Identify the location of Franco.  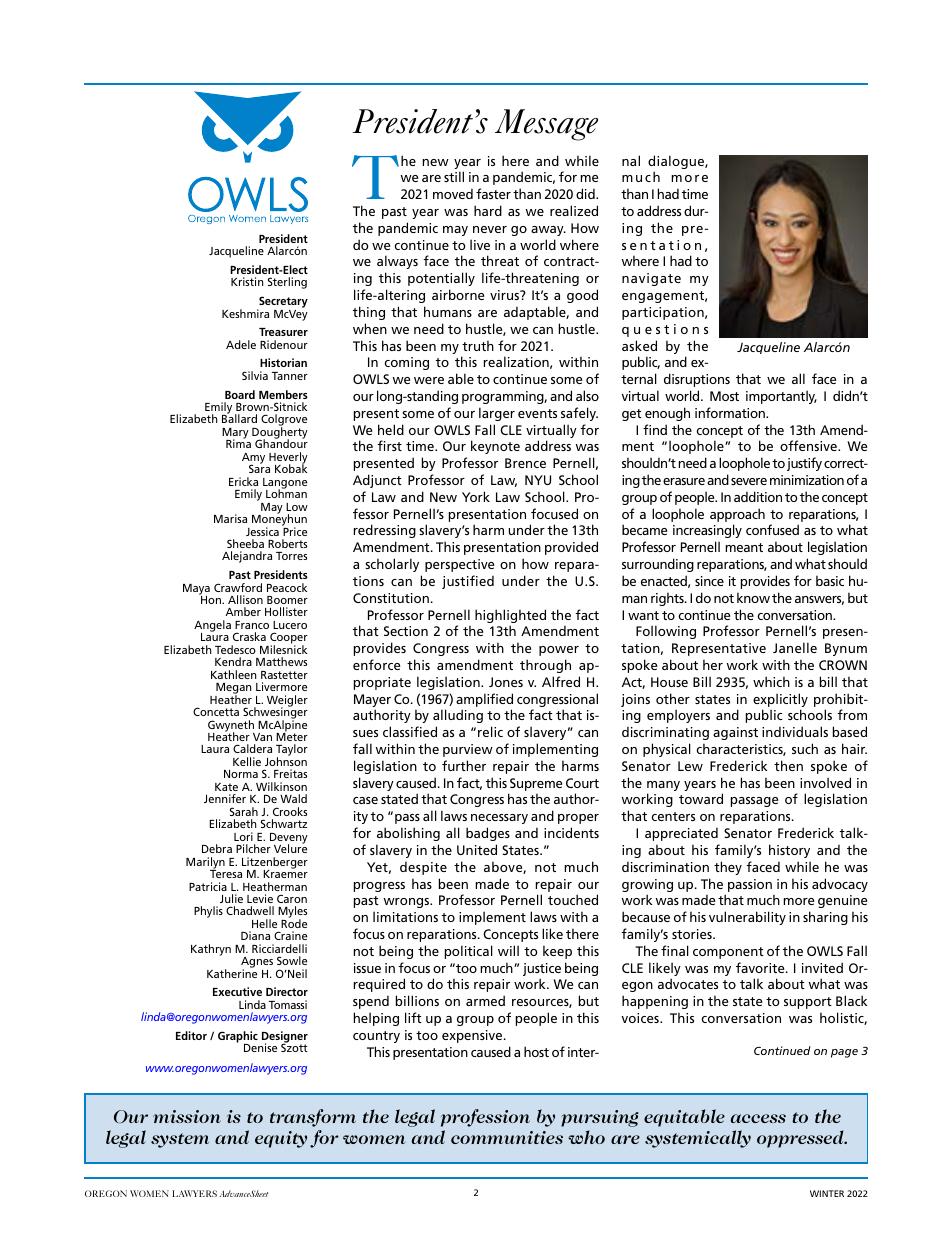
(252, 625).
